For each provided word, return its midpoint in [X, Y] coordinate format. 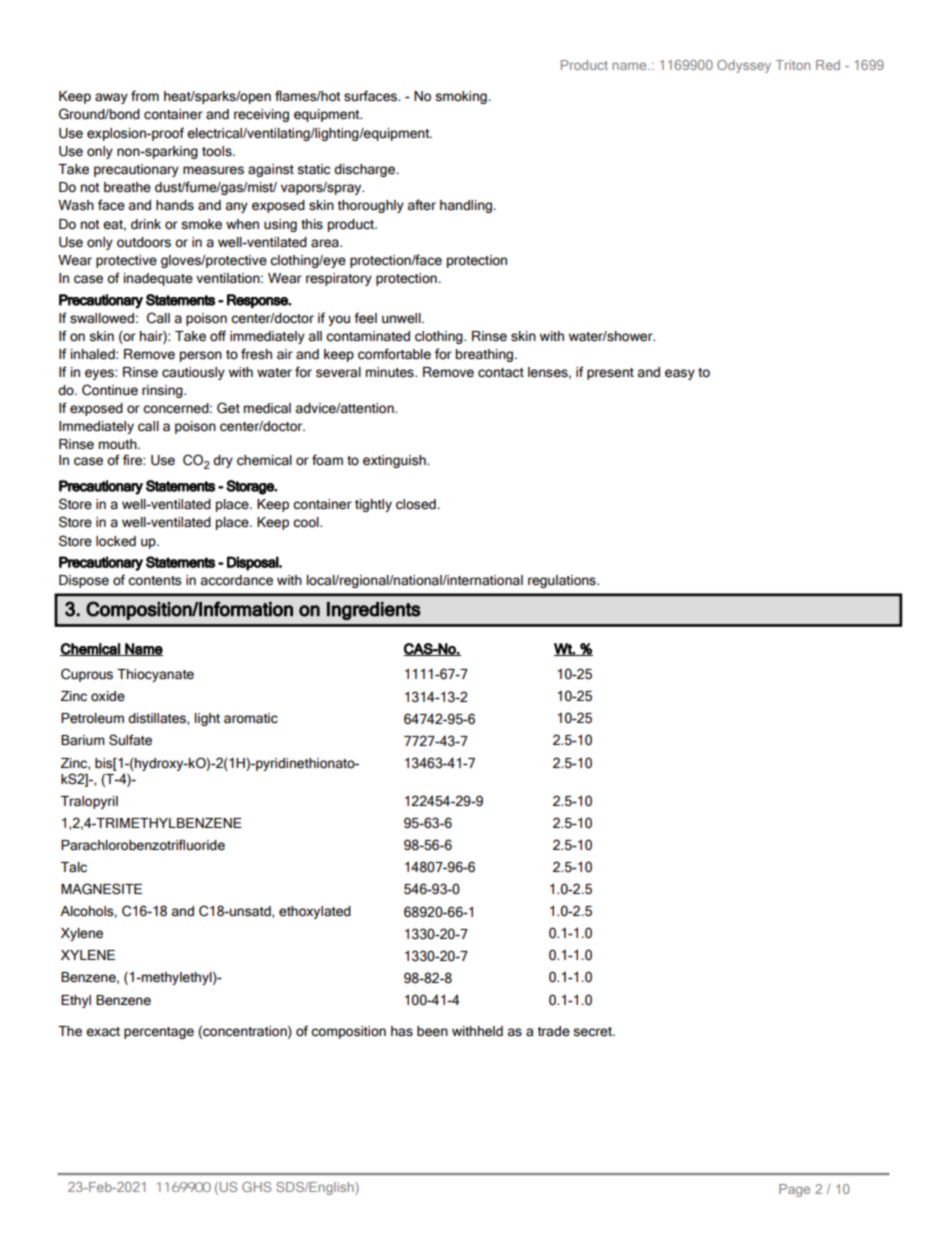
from [145, 96]
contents [155, 581]
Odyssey [744, 66]
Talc [74, 867]
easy [680, 374]
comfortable [394, 354]
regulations [563, 581]
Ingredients [374, 611]
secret [593, 1032]
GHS [256, 1187]
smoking [462, 97]
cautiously [193, 373]
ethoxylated [315, 912]
